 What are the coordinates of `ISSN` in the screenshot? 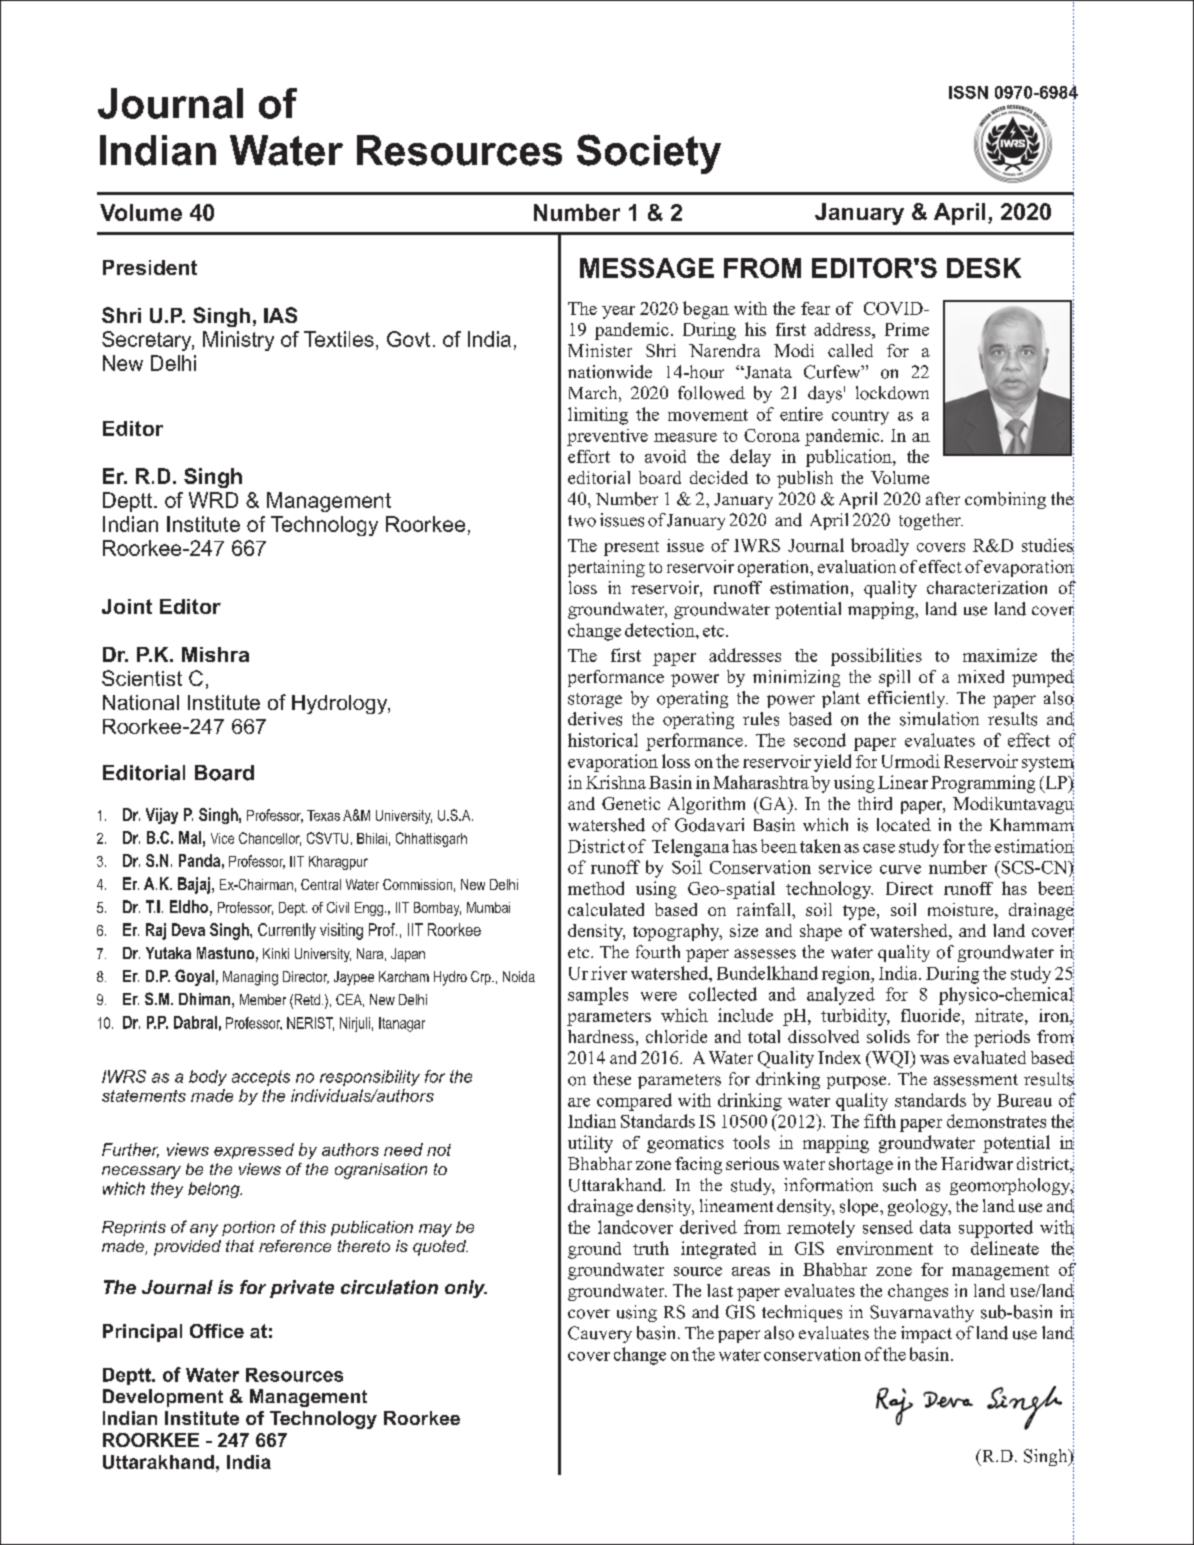 It's located at (968, 92).
